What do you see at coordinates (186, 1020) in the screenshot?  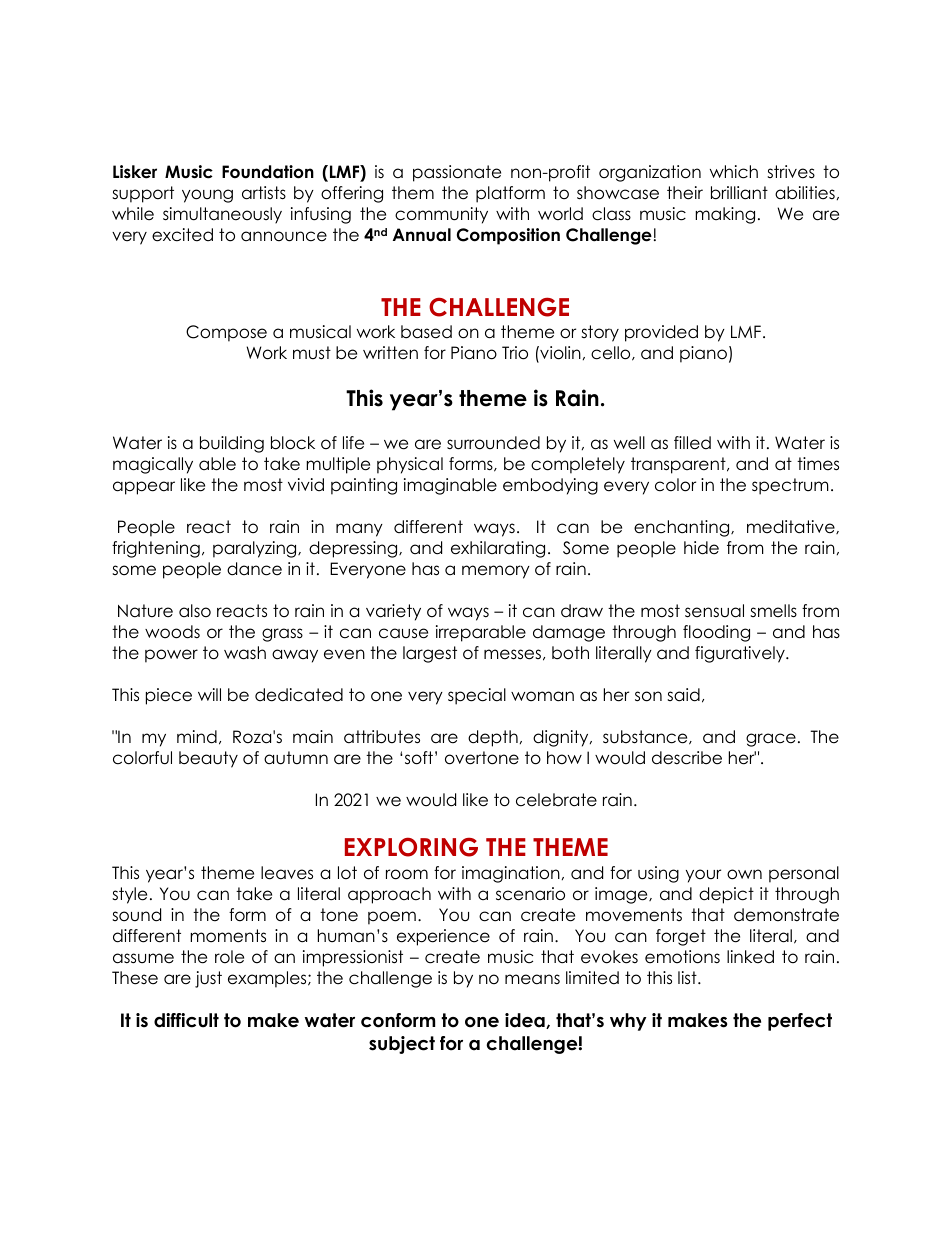 I see `difficult` at bounding box center [186, 1020].
